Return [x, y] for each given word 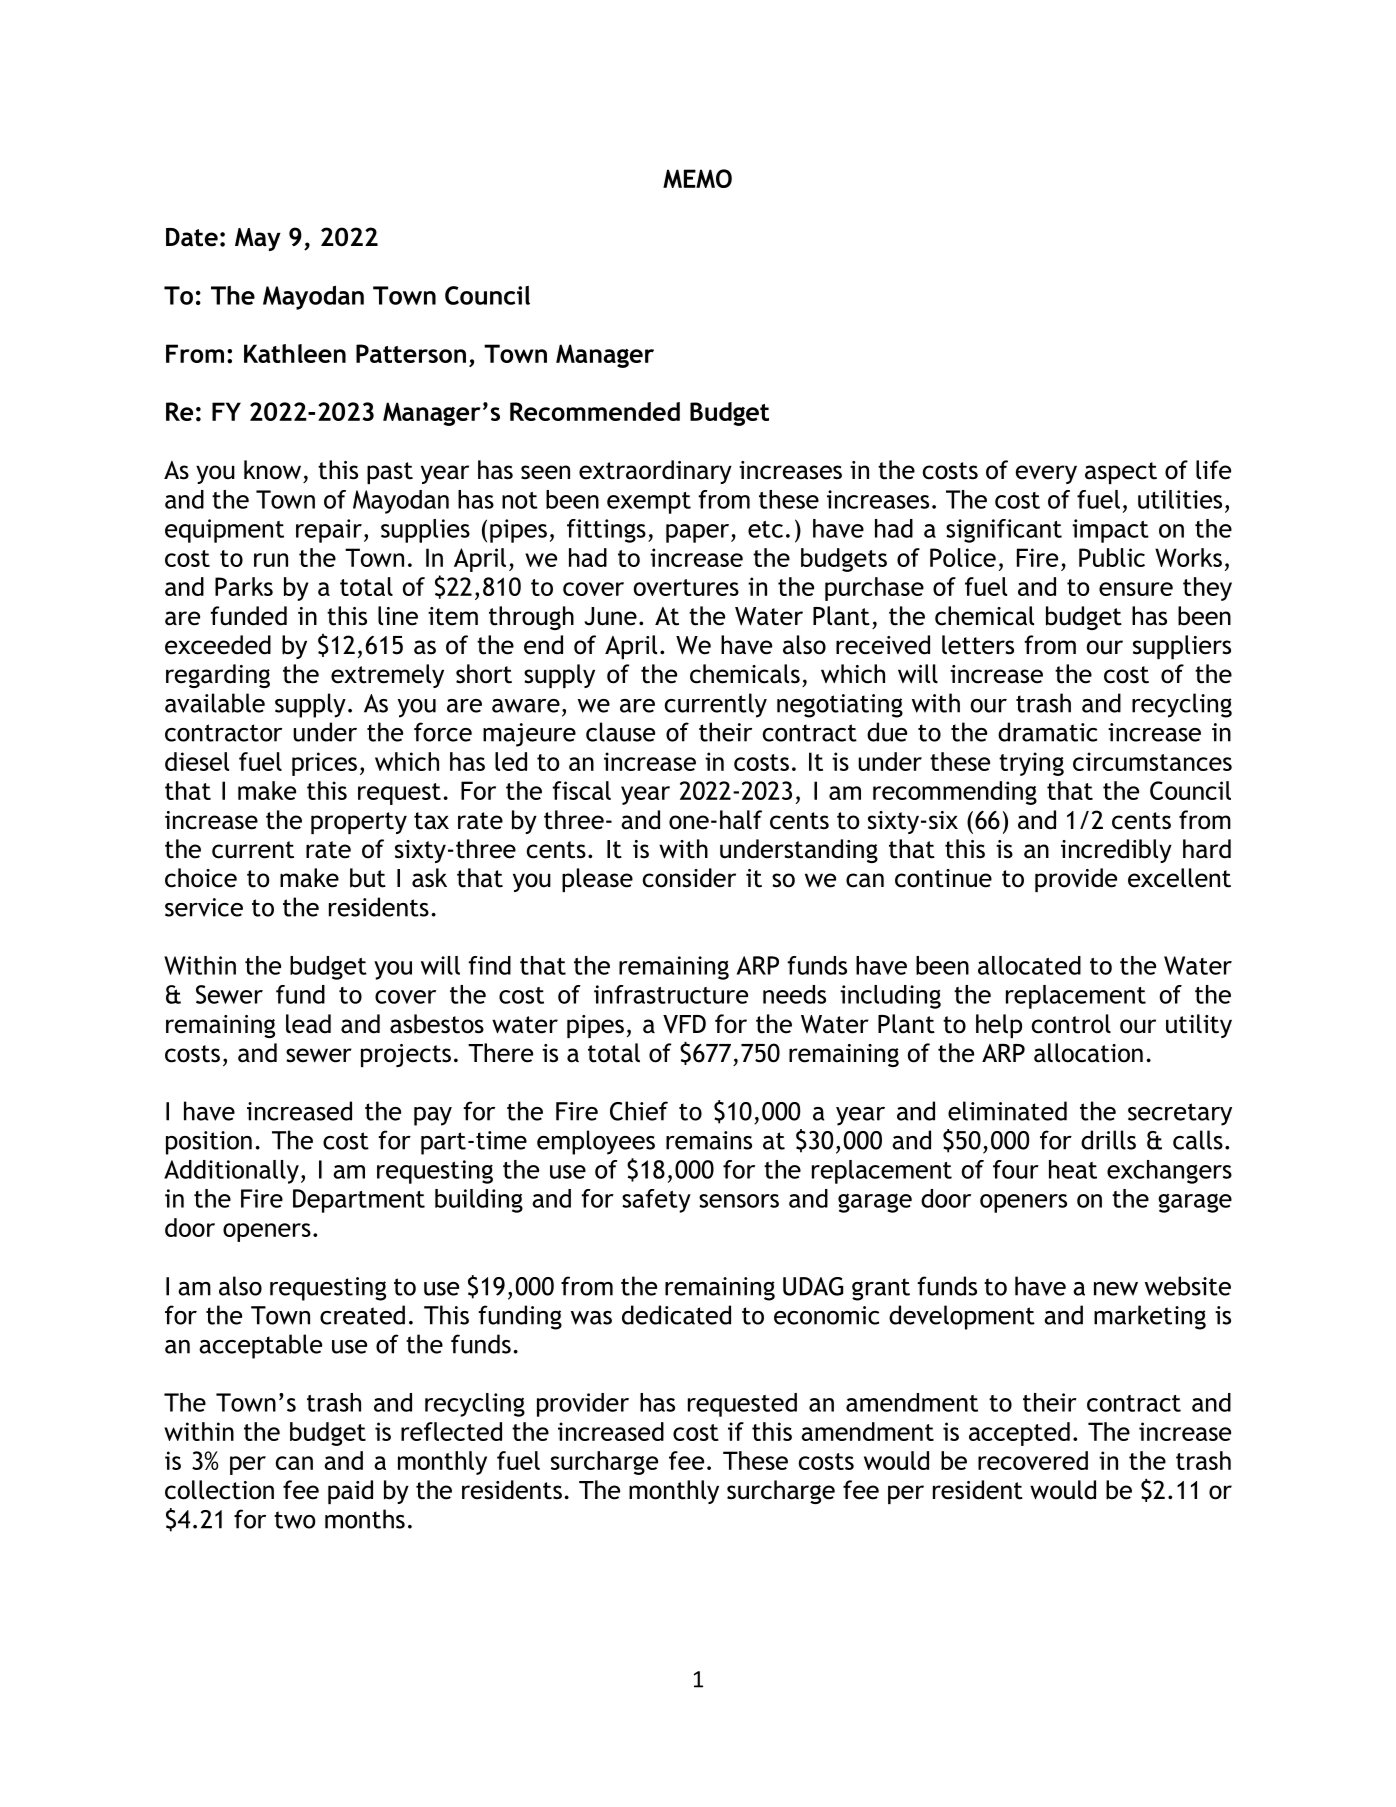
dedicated [676, 1315]
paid [350, 1492]
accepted [1019, 1434]
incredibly [1116, 851]
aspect [1121, 473]
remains [709, 1140]
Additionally [231, 1172]
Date [192, 237]
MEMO [697, 178]
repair [329, 531]
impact [1110, 531]
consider [689, 878]
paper [697, 533]
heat [1073, 1169]
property [359, 823]
